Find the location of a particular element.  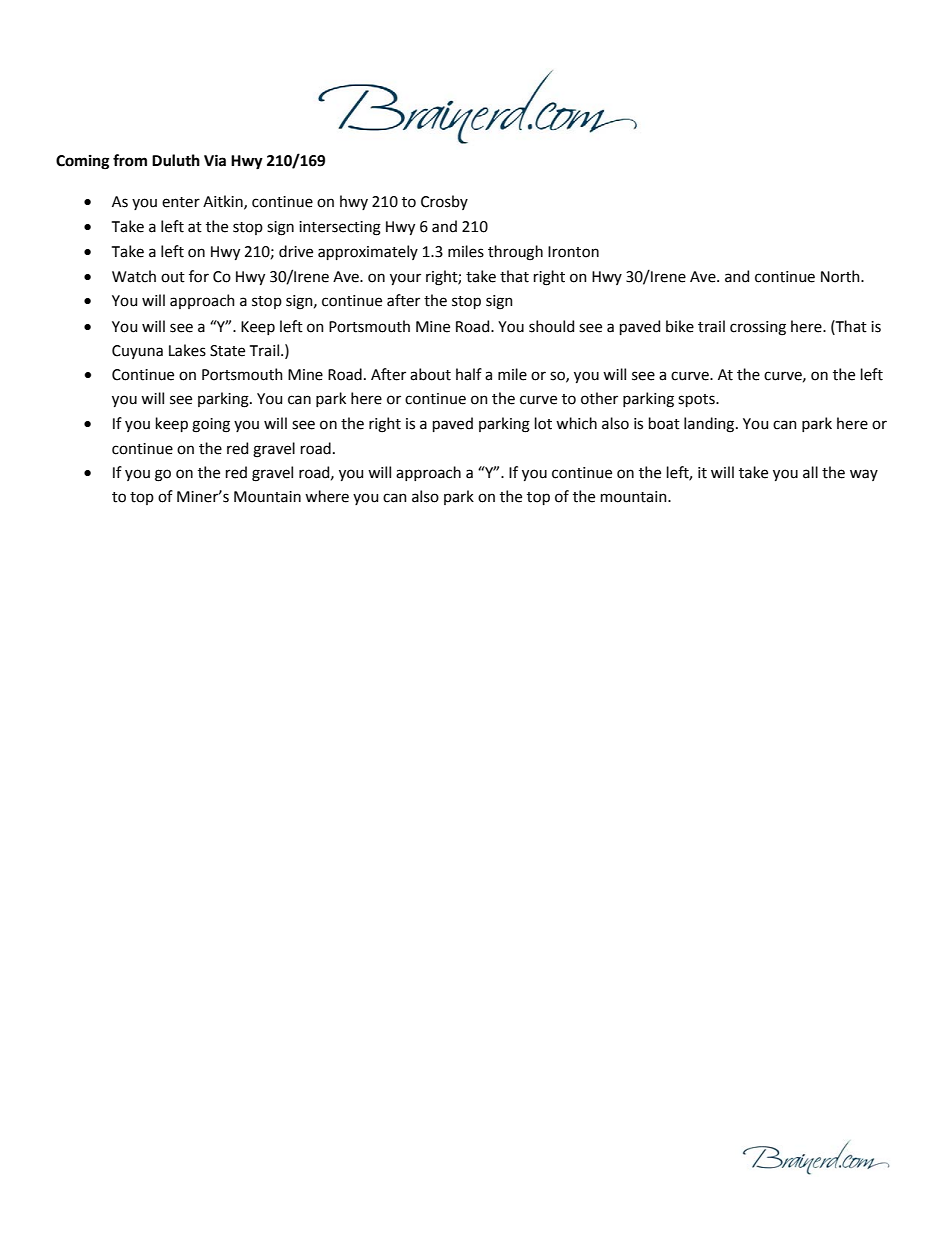

Duluth is located at coordinates (176, 160).
